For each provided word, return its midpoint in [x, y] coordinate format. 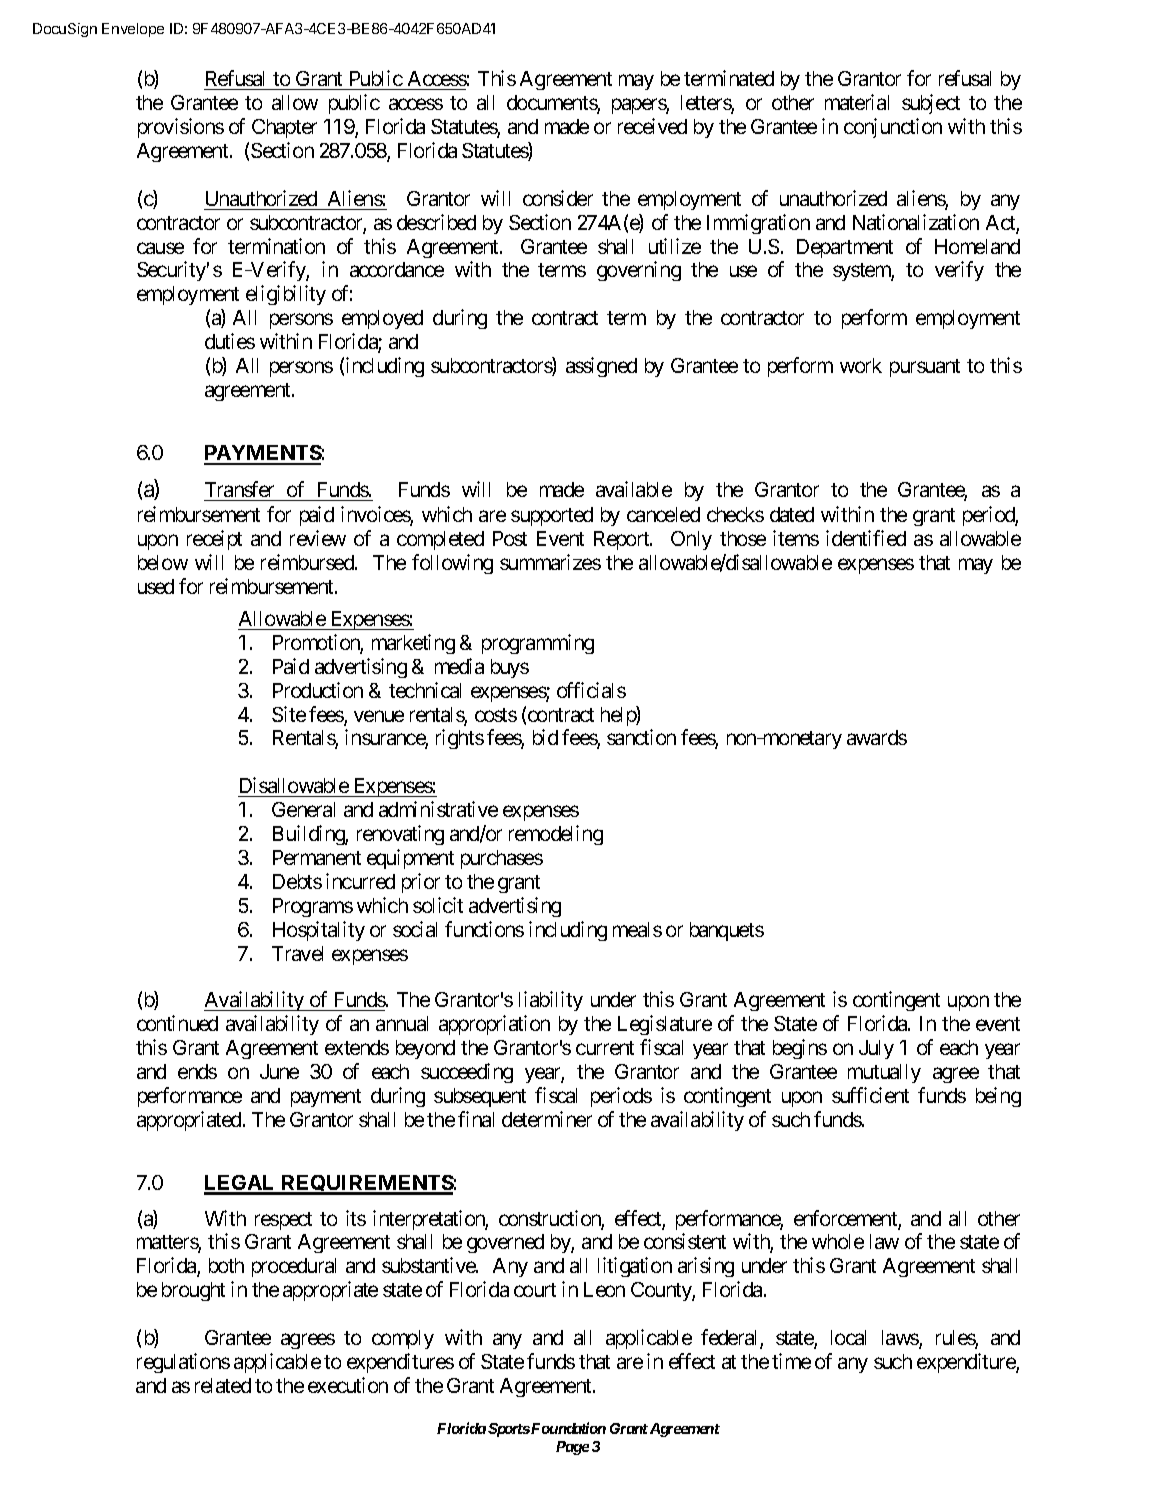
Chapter [284, 128]
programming [538, 644]
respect [283, 1221]
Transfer [240, 491]
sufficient [870, 1095]
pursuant [925, 368]
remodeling [556, 835]
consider [558, 198]
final [476, 1119]
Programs [313, 907]
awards [877, 737]
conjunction [893, 128]
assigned [601, 367]
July [876, 1049]
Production [318, 690]
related [223, 1385]
